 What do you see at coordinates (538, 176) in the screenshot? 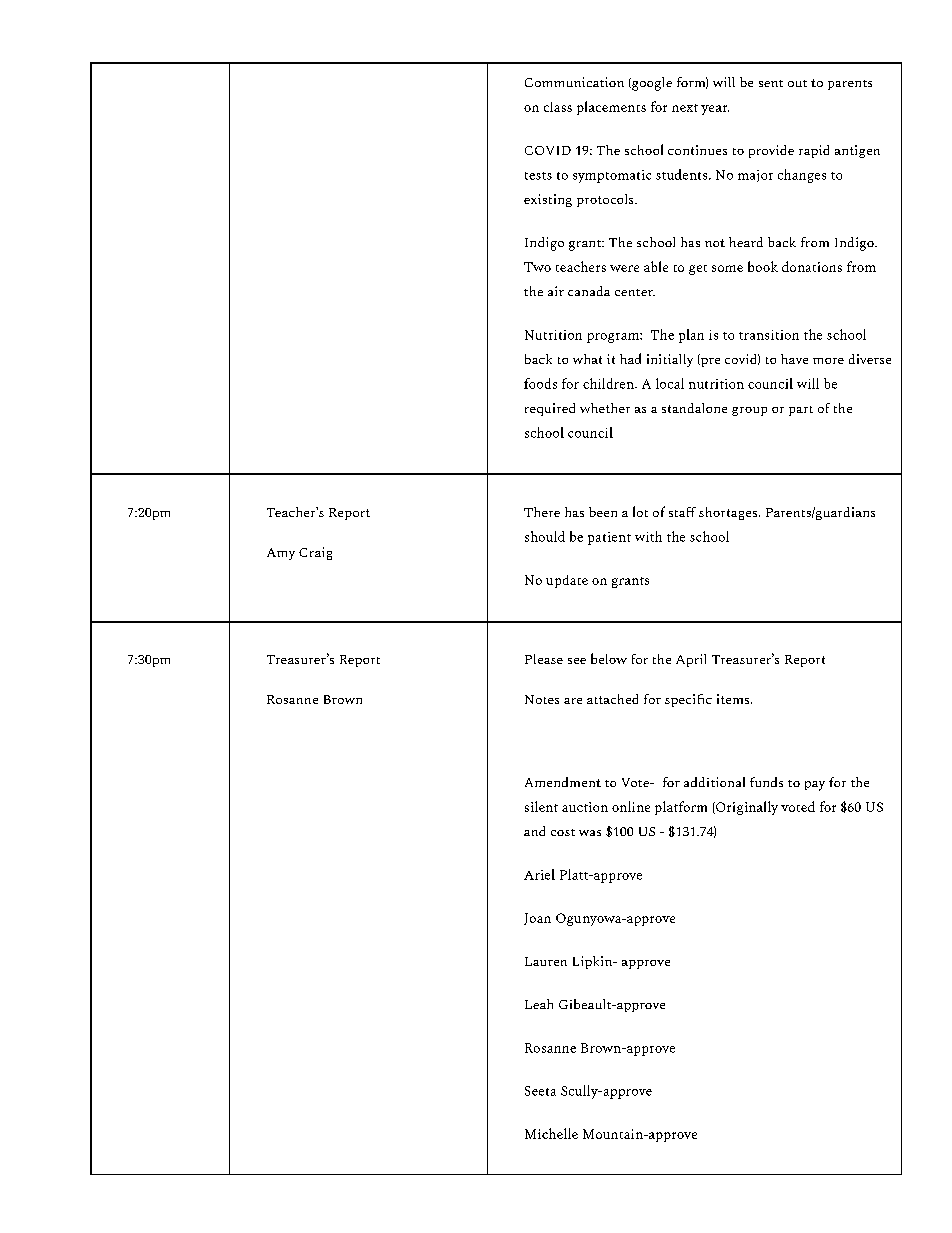
I see `tests` at bounding box center [538, 176].
